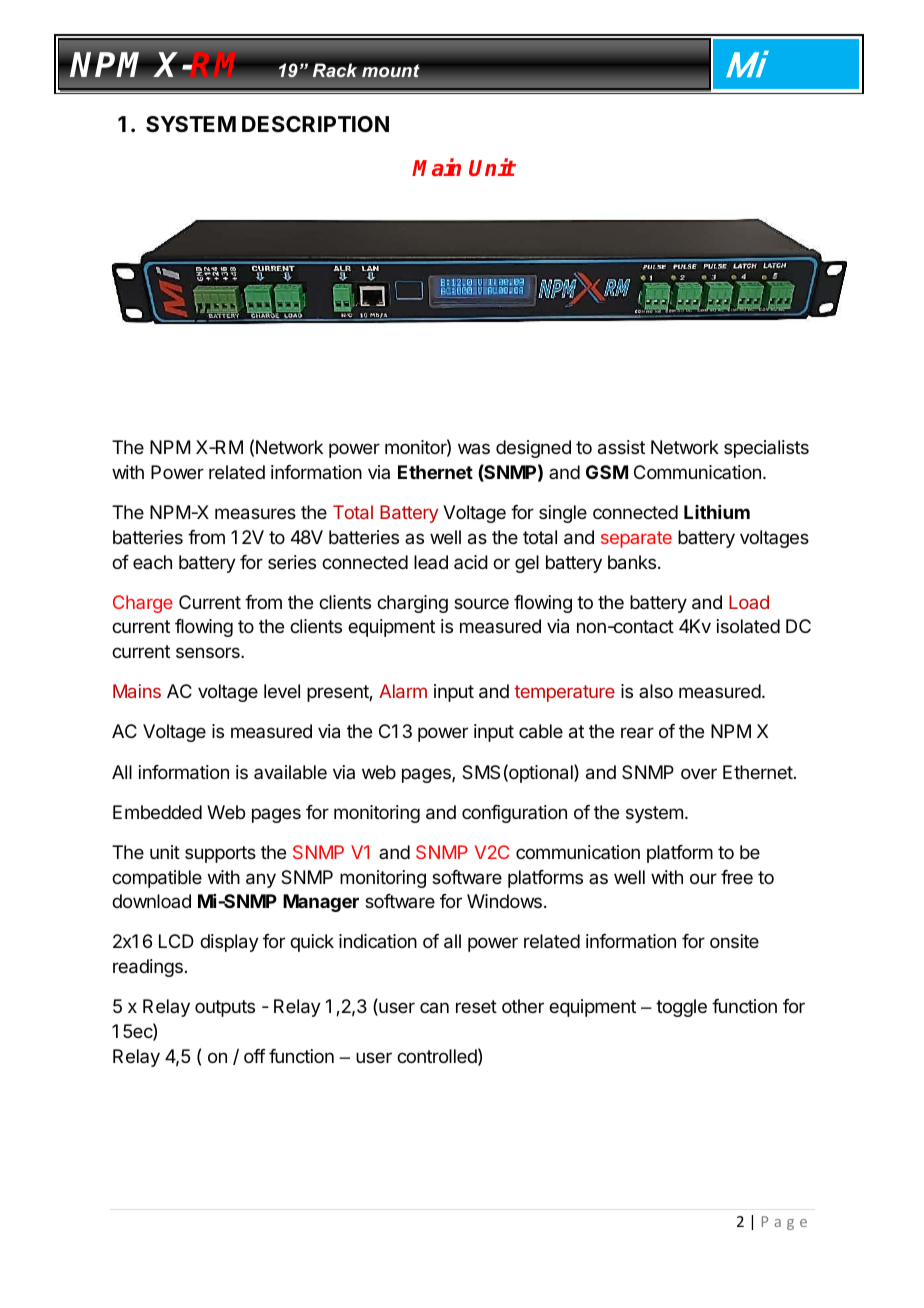 The image size is (924, 1308). What do you see at coordinates (225, 1008) in the image?
I see `outputs` at bounding box center [225, 1008].
